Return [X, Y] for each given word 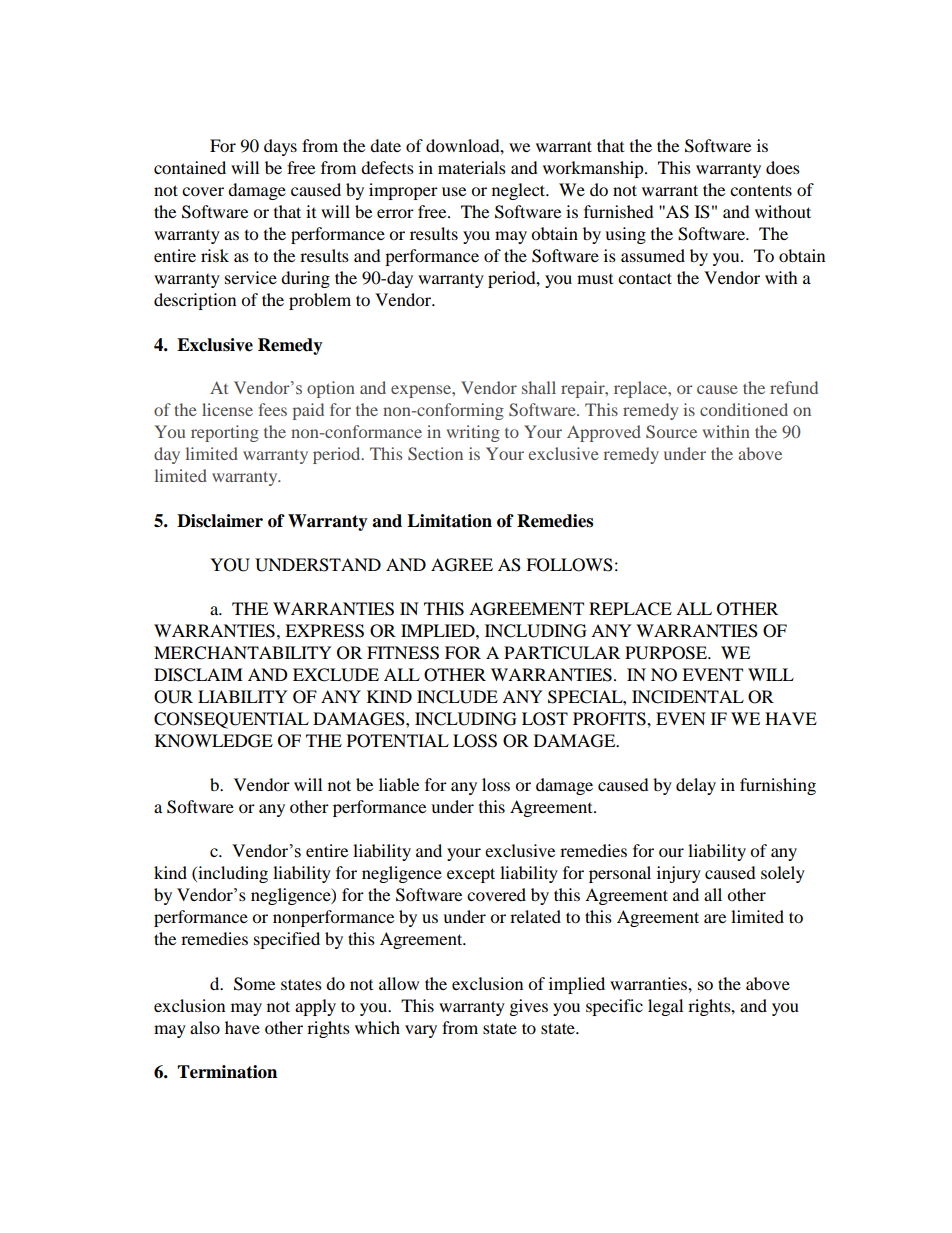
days [280, 147]
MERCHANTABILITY [243, 653]
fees [272, 409]
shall [539, 387]
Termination [227, 1072]
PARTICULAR [562, 653]
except [471, 875]
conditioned [744, 409]
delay [696, 786]
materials [472, 167]
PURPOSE [667, 653]
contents [761, 190]
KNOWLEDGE [214, 741]
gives [529, 1007]
